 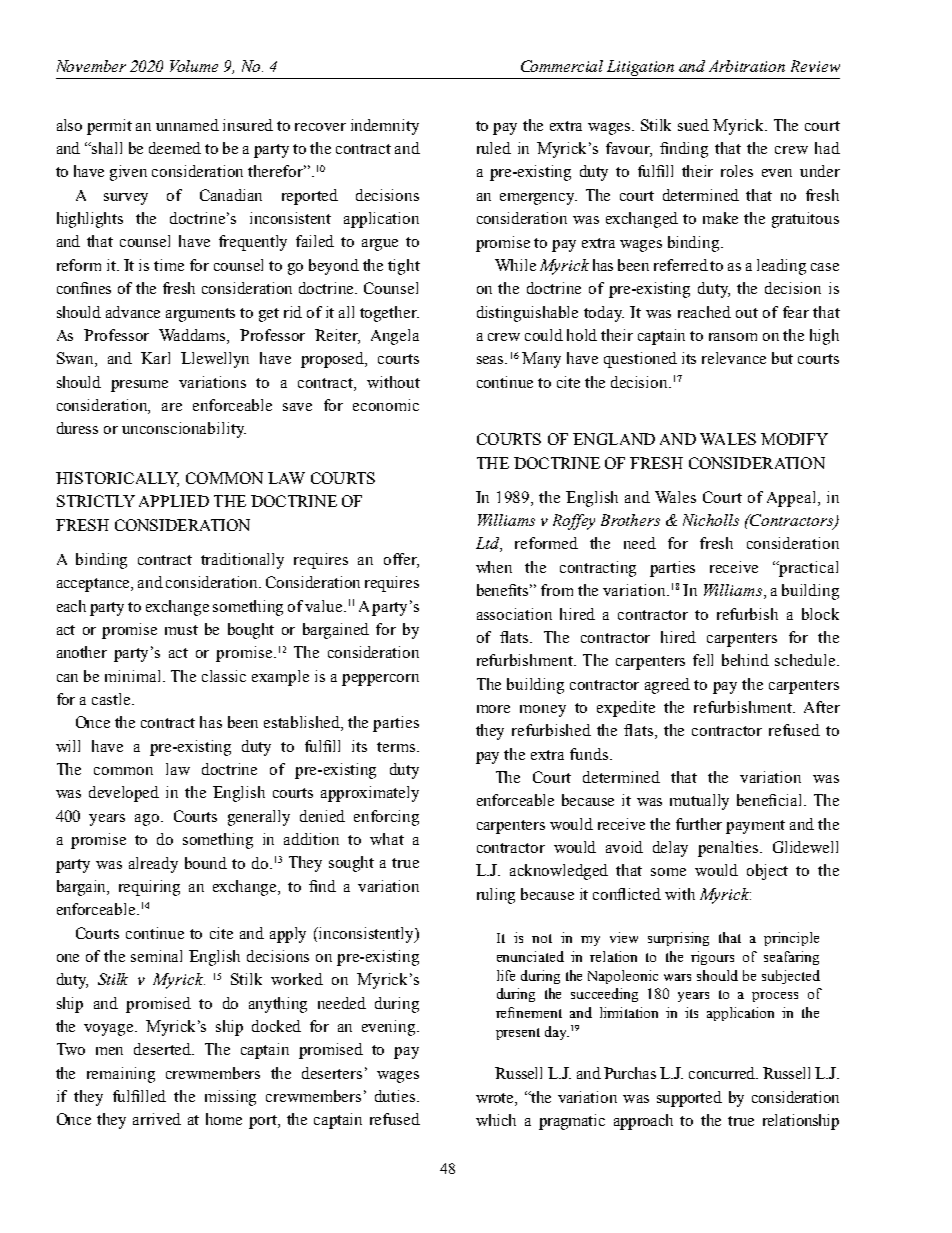 What do you see at coordinates (494, 567) in the screenshot?
I see `when` at bounding box center [494, 567].
